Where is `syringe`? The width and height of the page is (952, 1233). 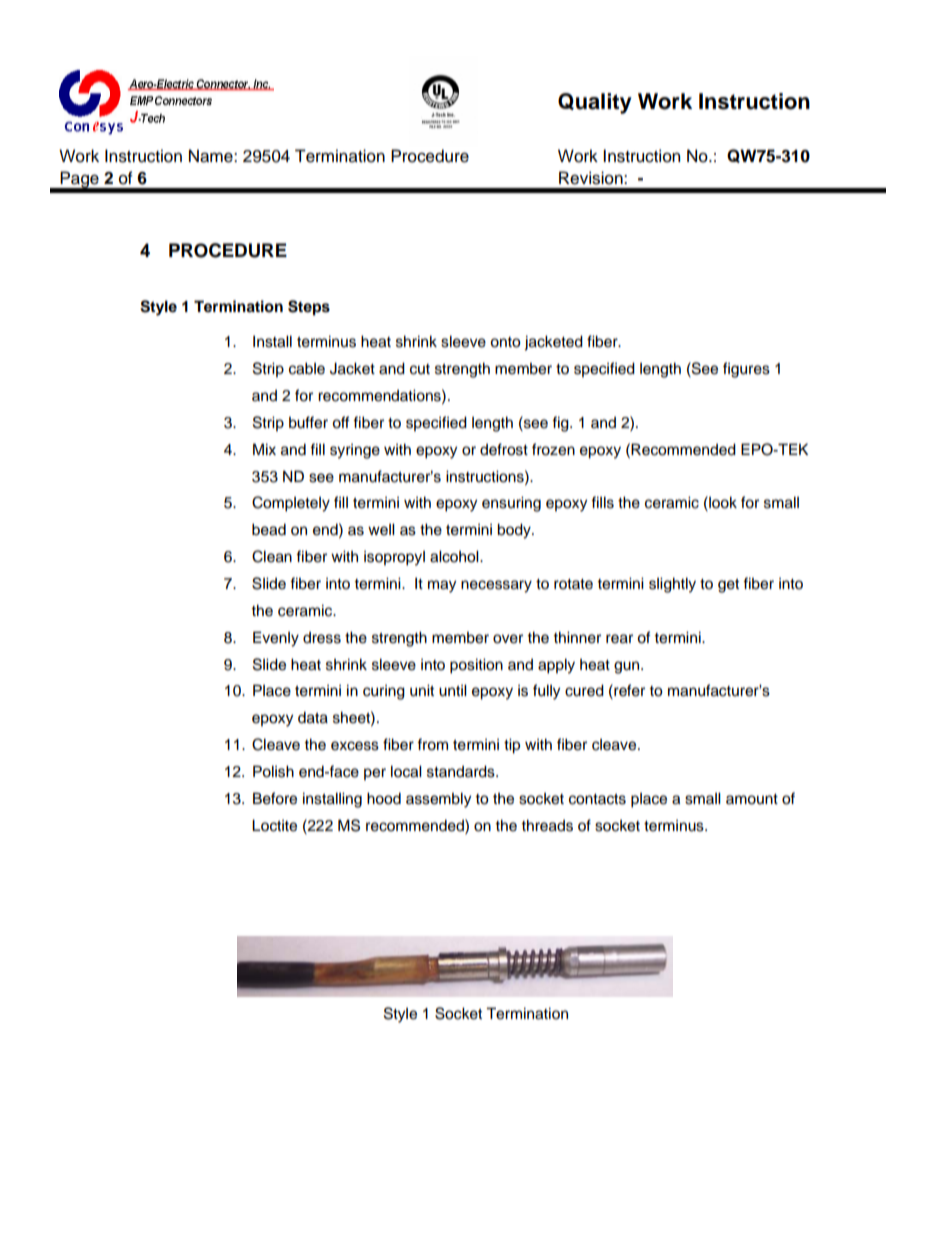
syringe is located at coordinates (355, 451).
